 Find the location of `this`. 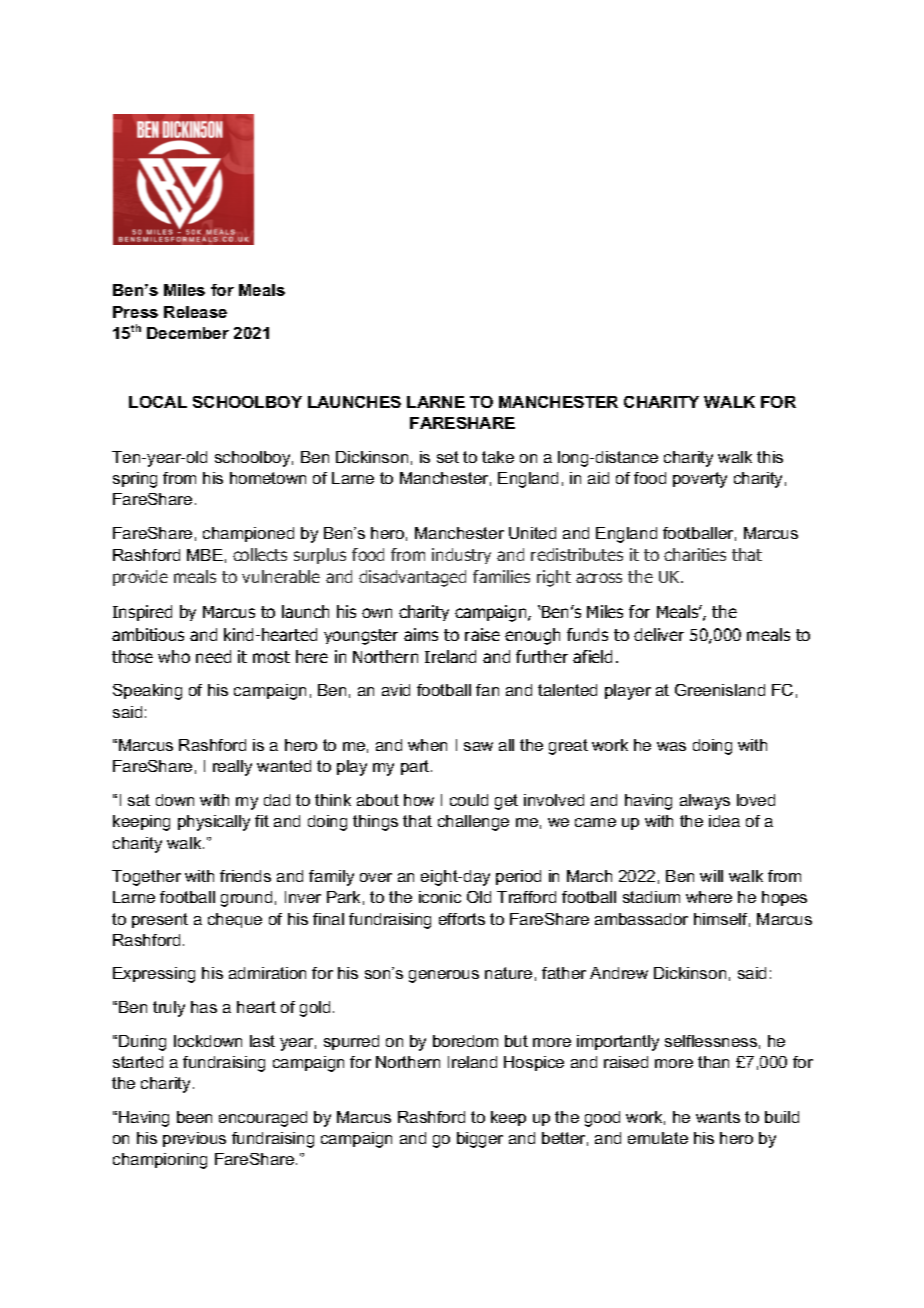

this is located at coordinates (770, 457).
